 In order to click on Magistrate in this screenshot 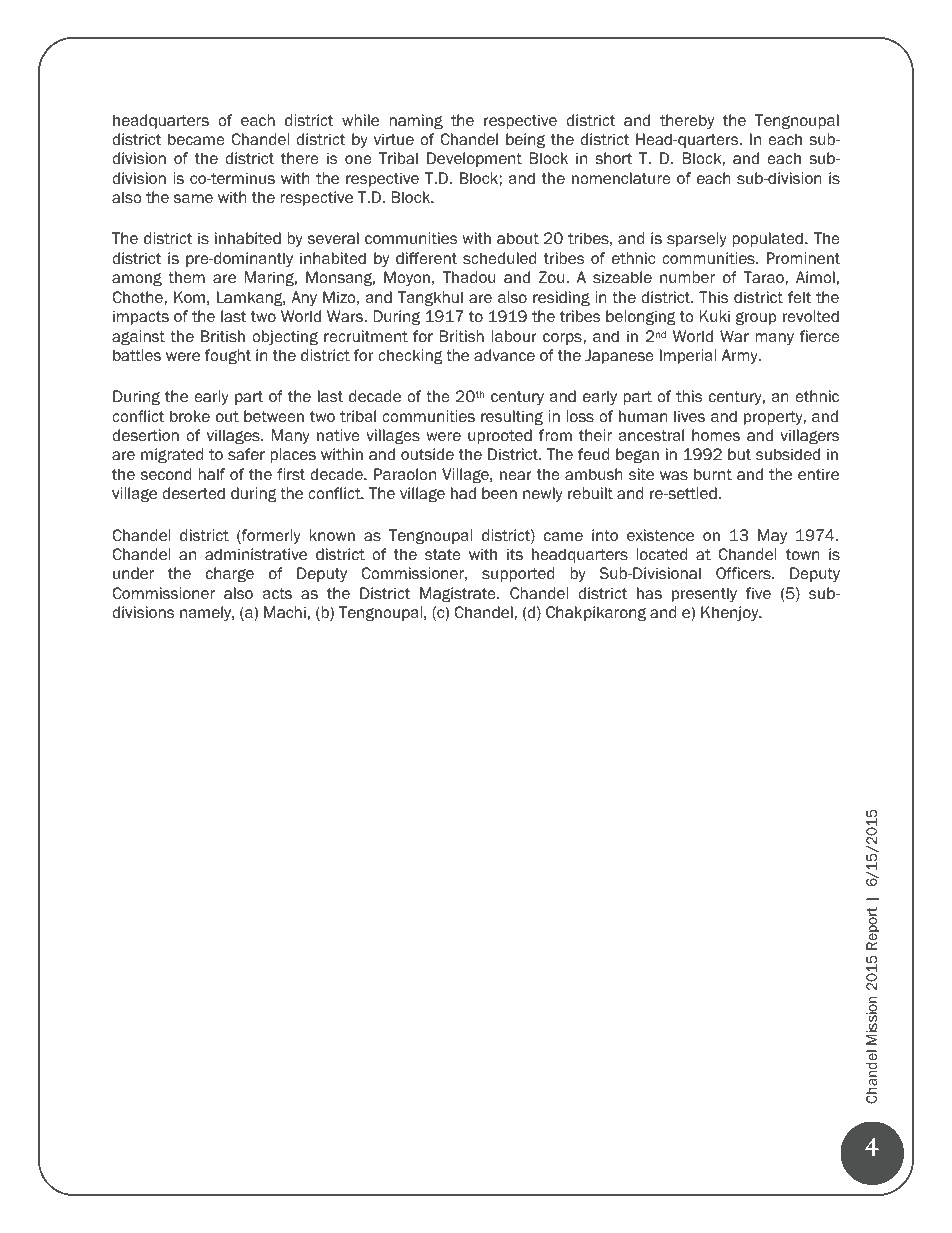, I will do `click(459, 594)`.
